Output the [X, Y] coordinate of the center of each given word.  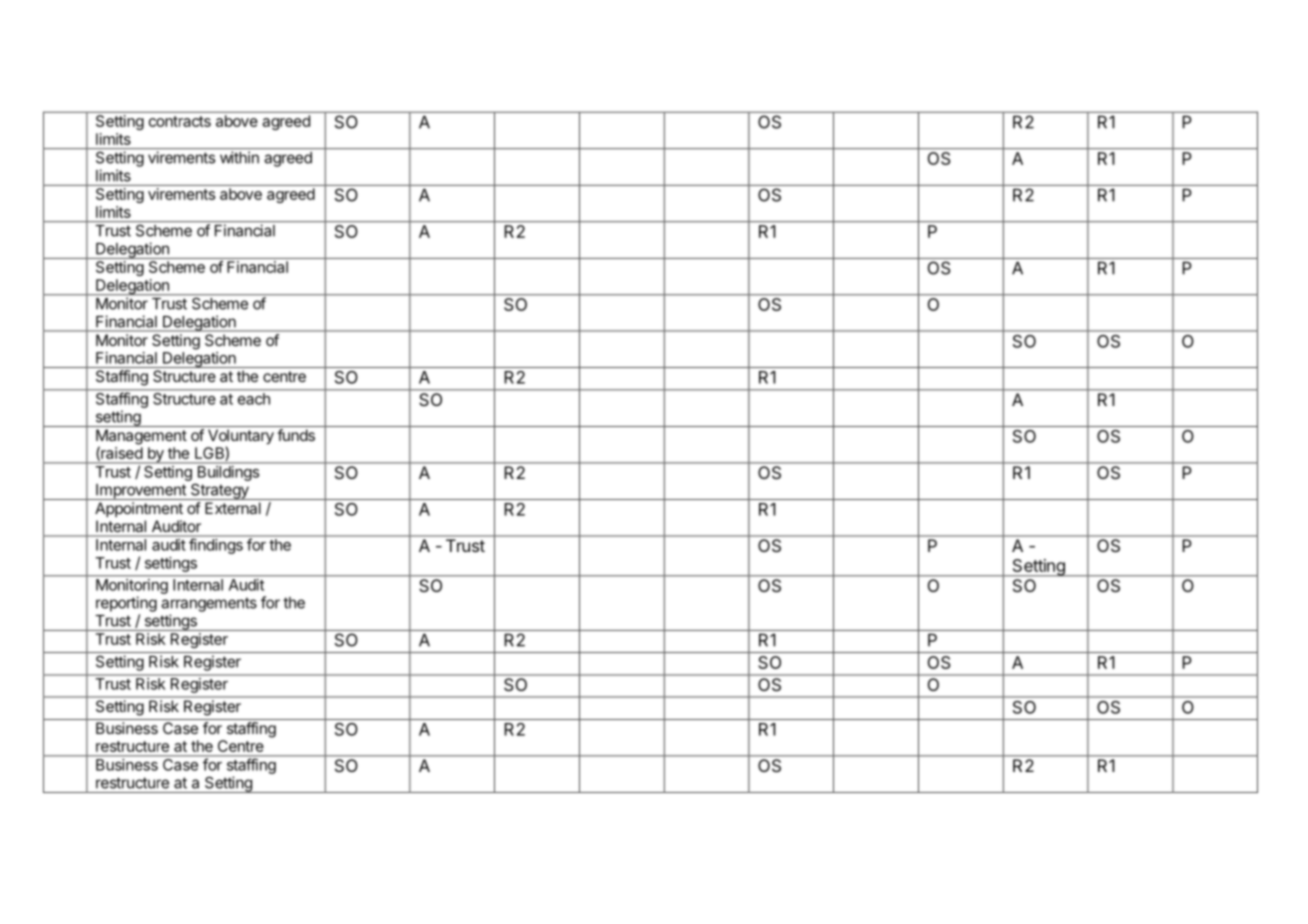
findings [216, 546]
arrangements [209, 604]
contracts [180, 121]
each [254, 399]
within [239, 157]
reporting [126, 604]
